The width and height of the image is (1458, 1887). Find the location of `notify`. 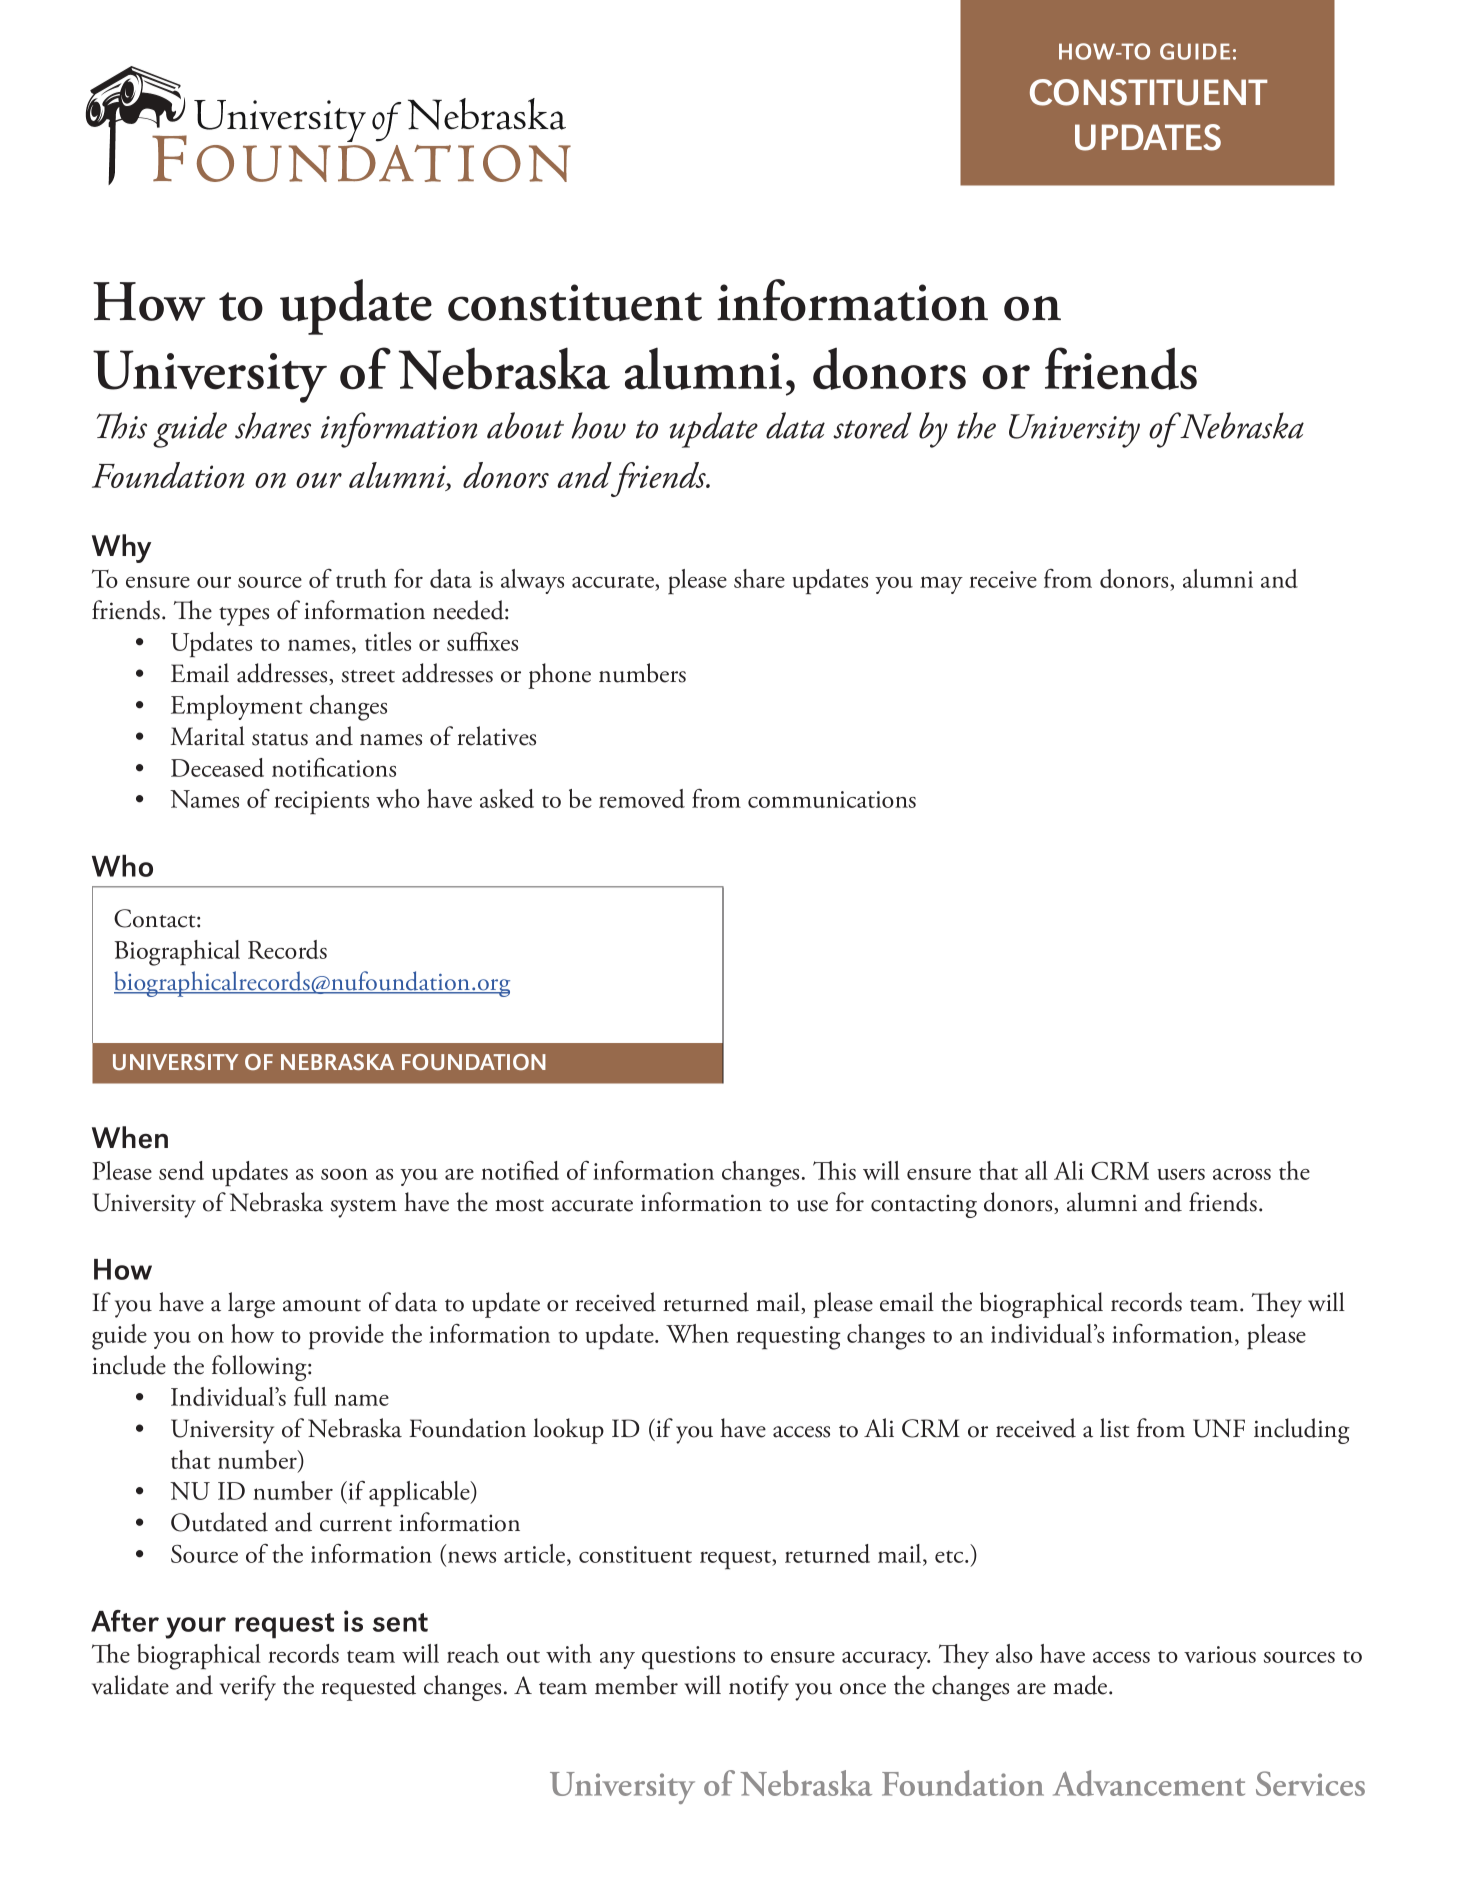

notify is located at coordinates (759, 1688).
